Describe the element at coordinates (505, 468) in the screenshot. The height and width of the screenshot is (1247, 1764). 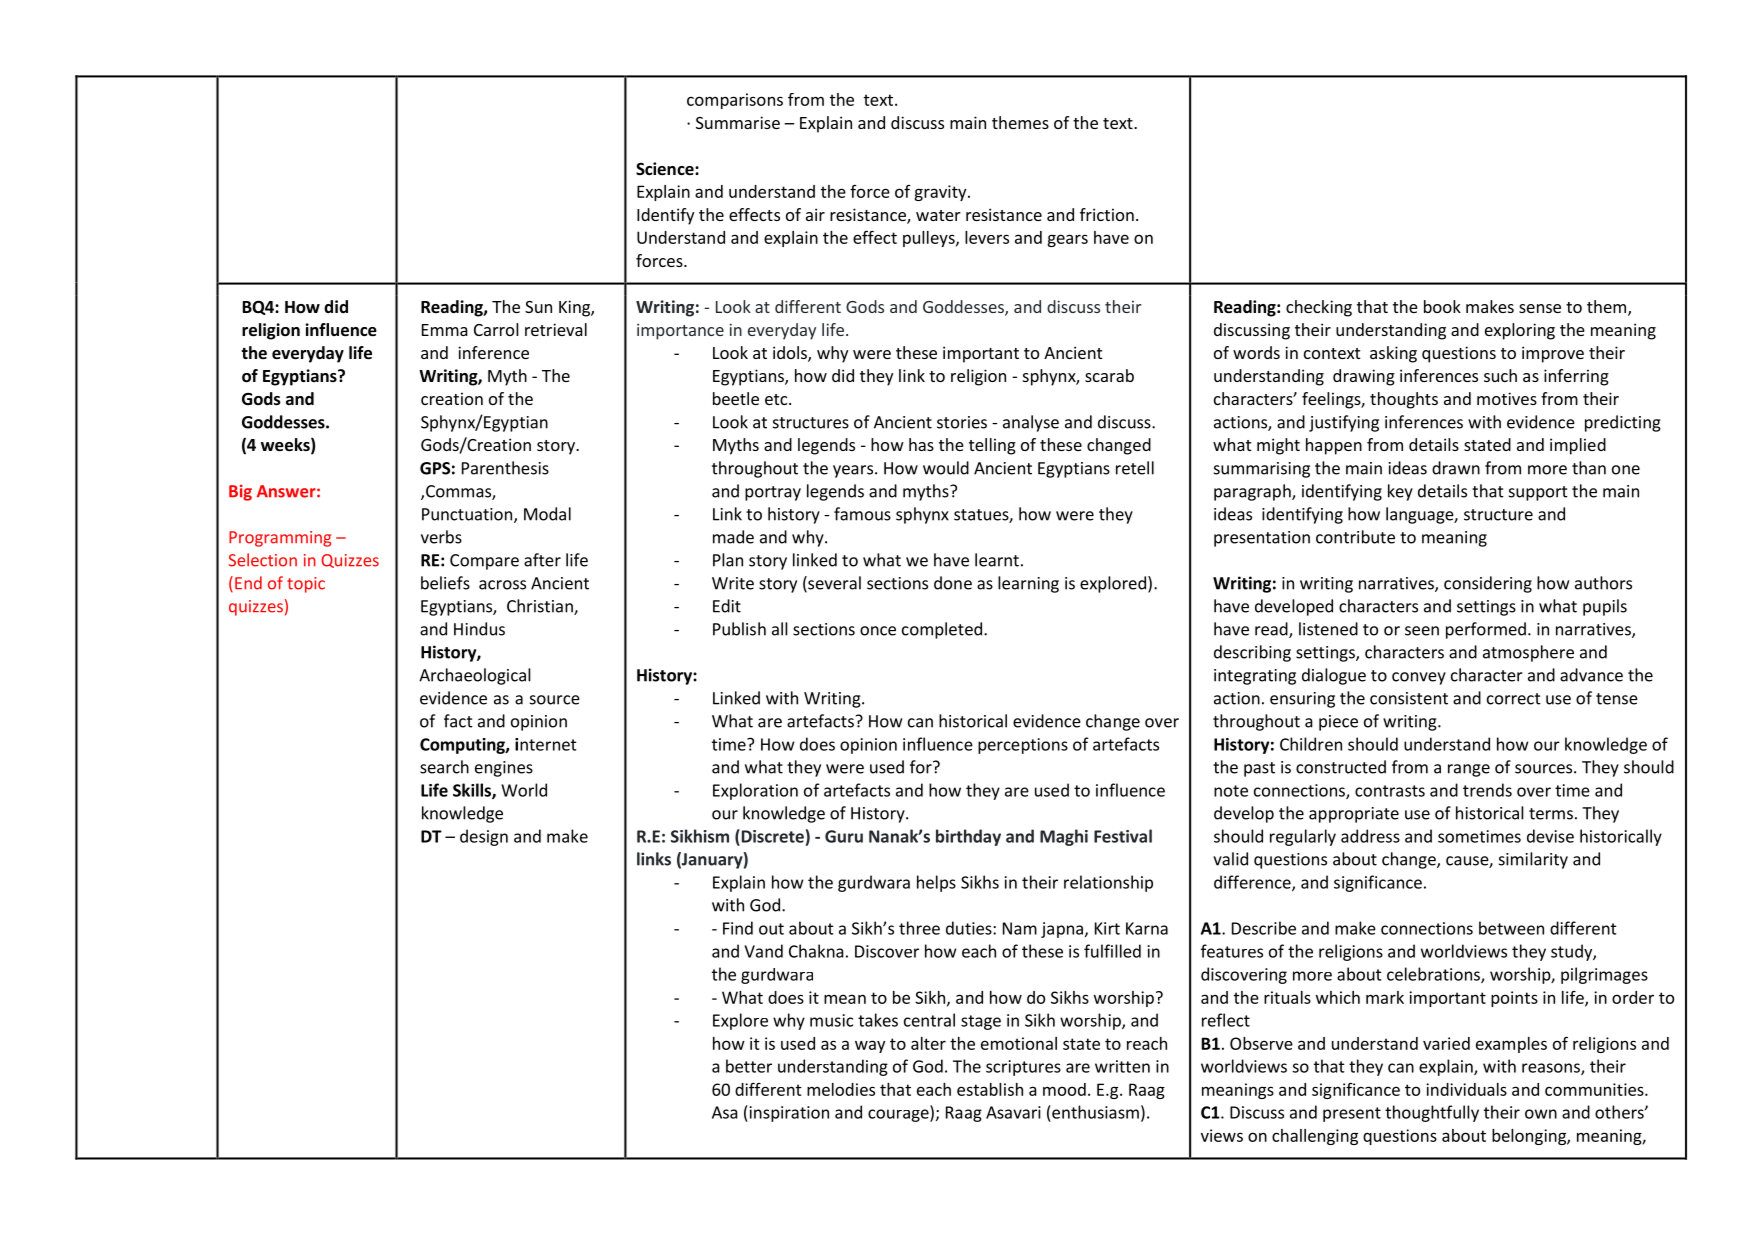
I see `Parenthesis` at that location.
